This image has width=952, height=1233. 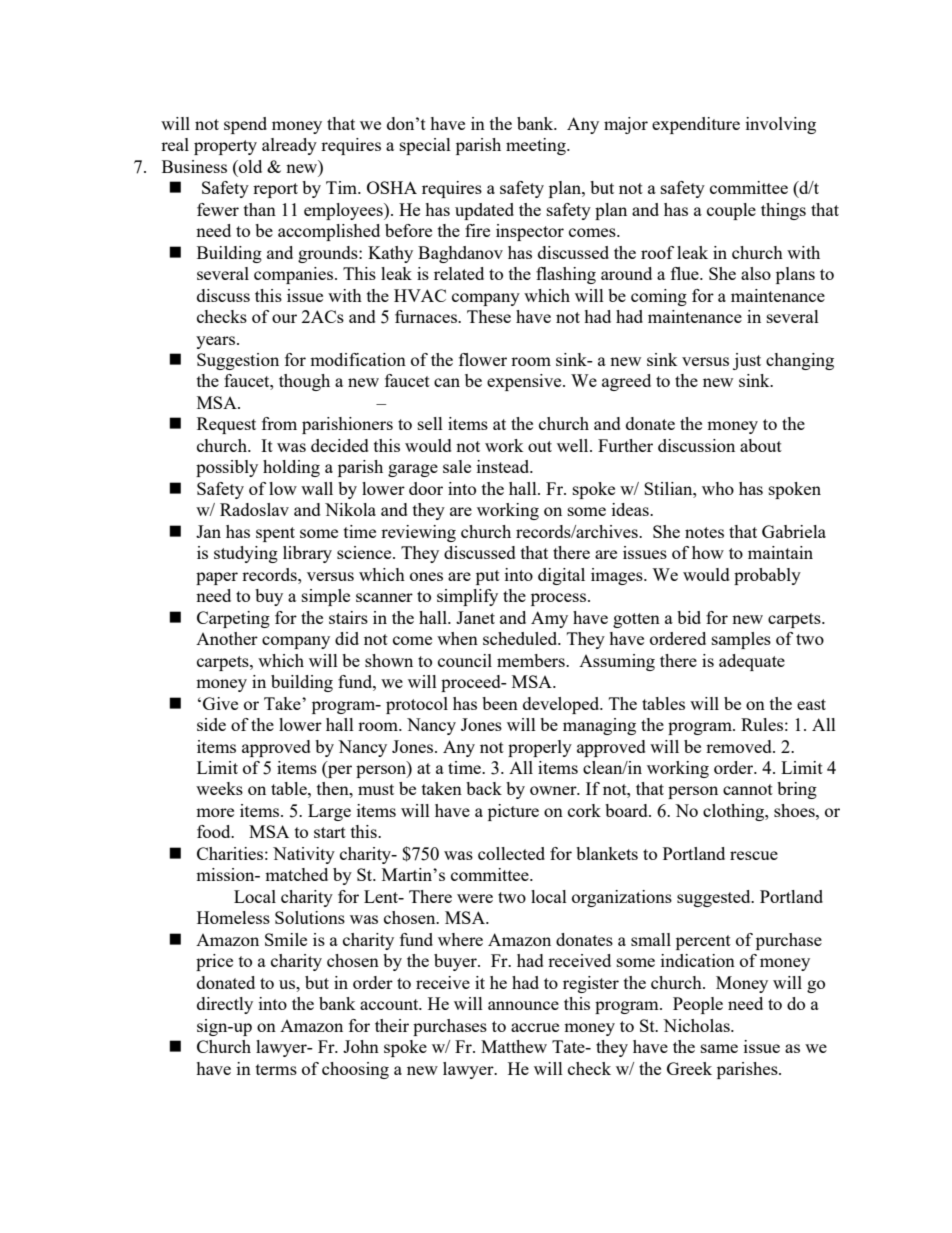 I want to click on terms, so click(x=276, y=1069).
